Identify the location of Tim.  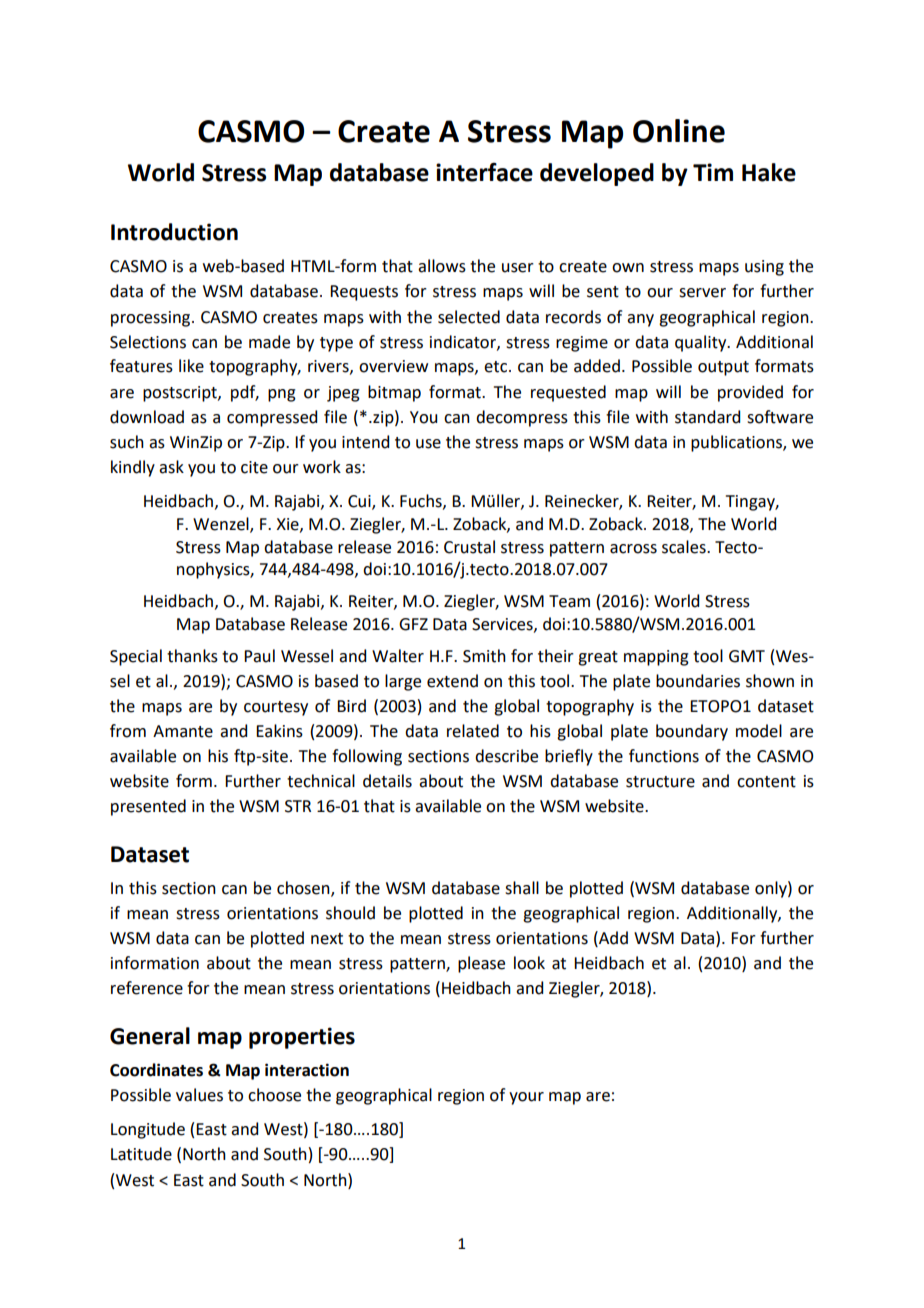
(713, 172).
